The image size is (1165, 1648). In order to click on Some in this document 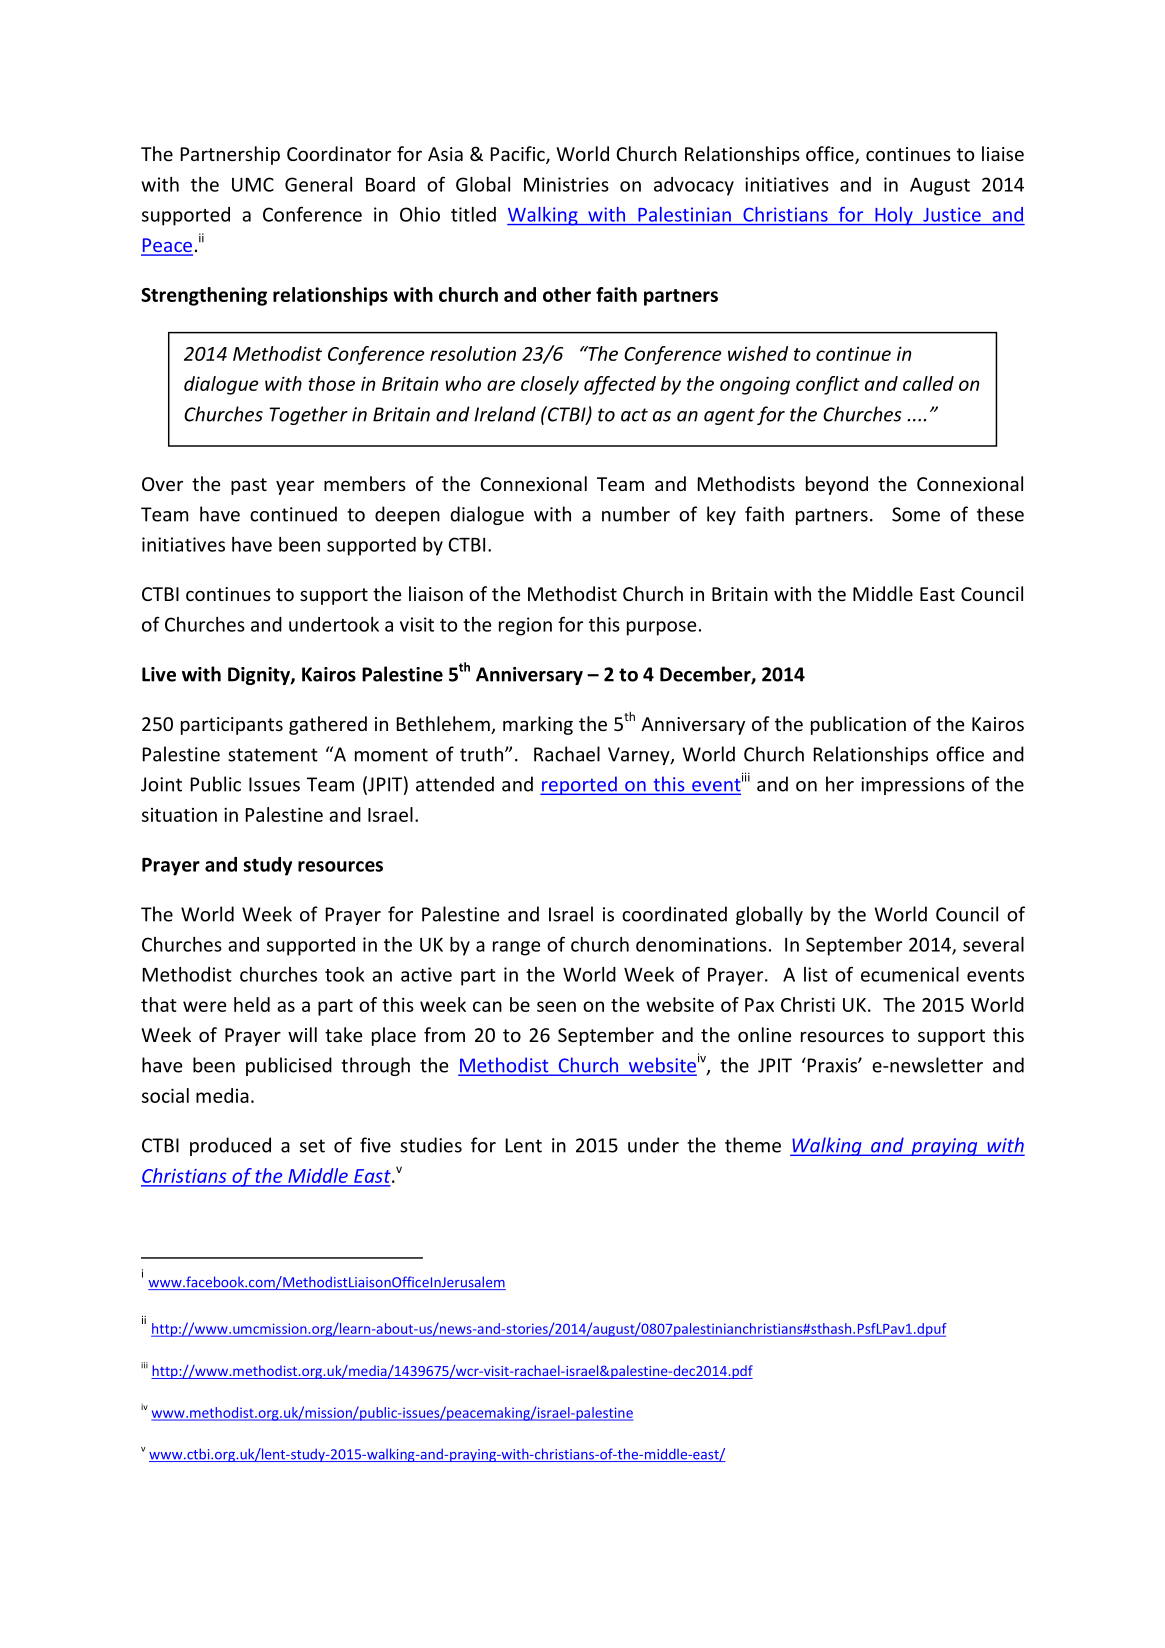, I will do `click(916, 514)`.
